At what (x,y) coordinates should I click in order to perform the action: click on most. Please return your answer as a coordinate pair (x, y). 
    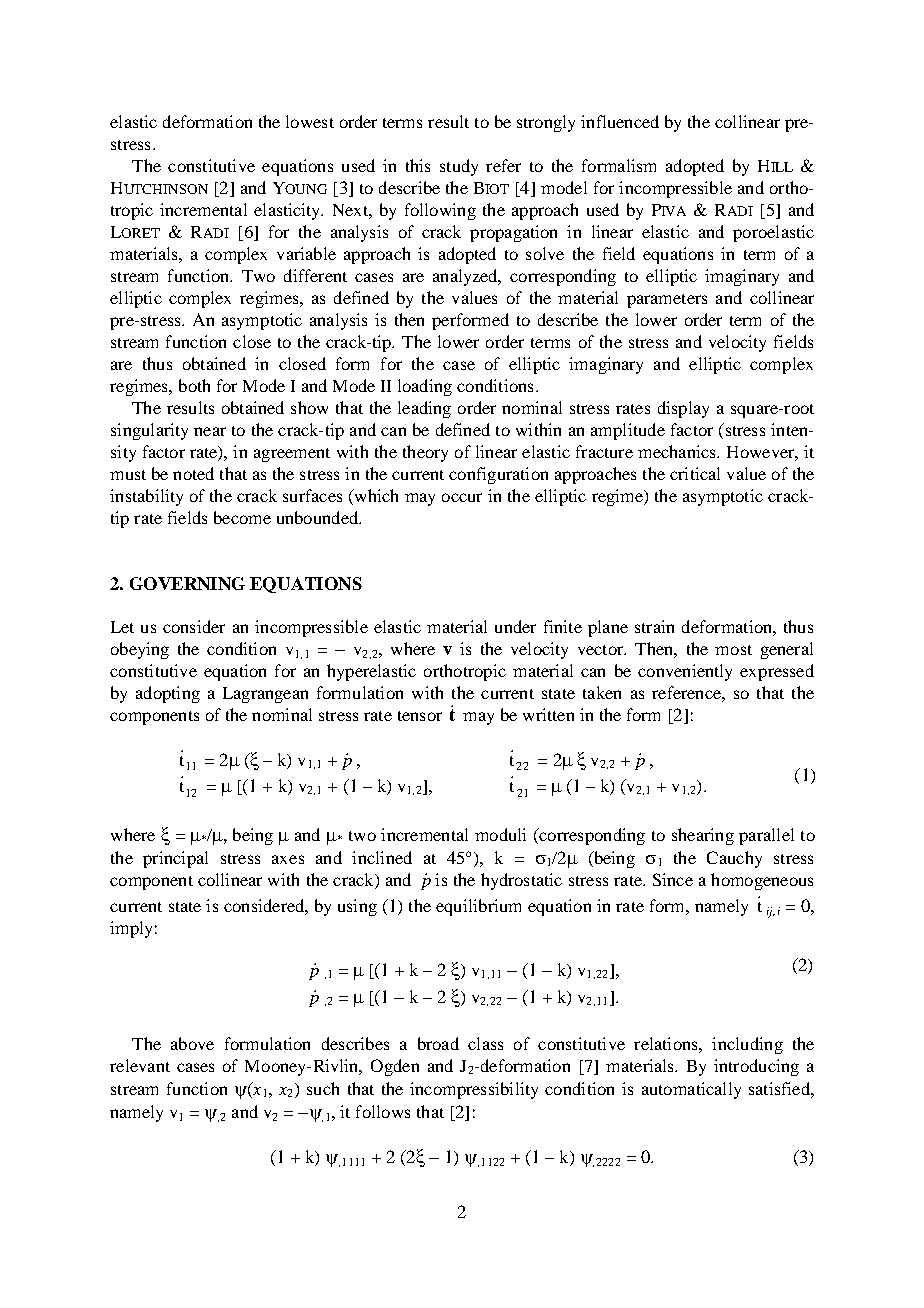
    Looking at the image, I should click on (733, 650).
